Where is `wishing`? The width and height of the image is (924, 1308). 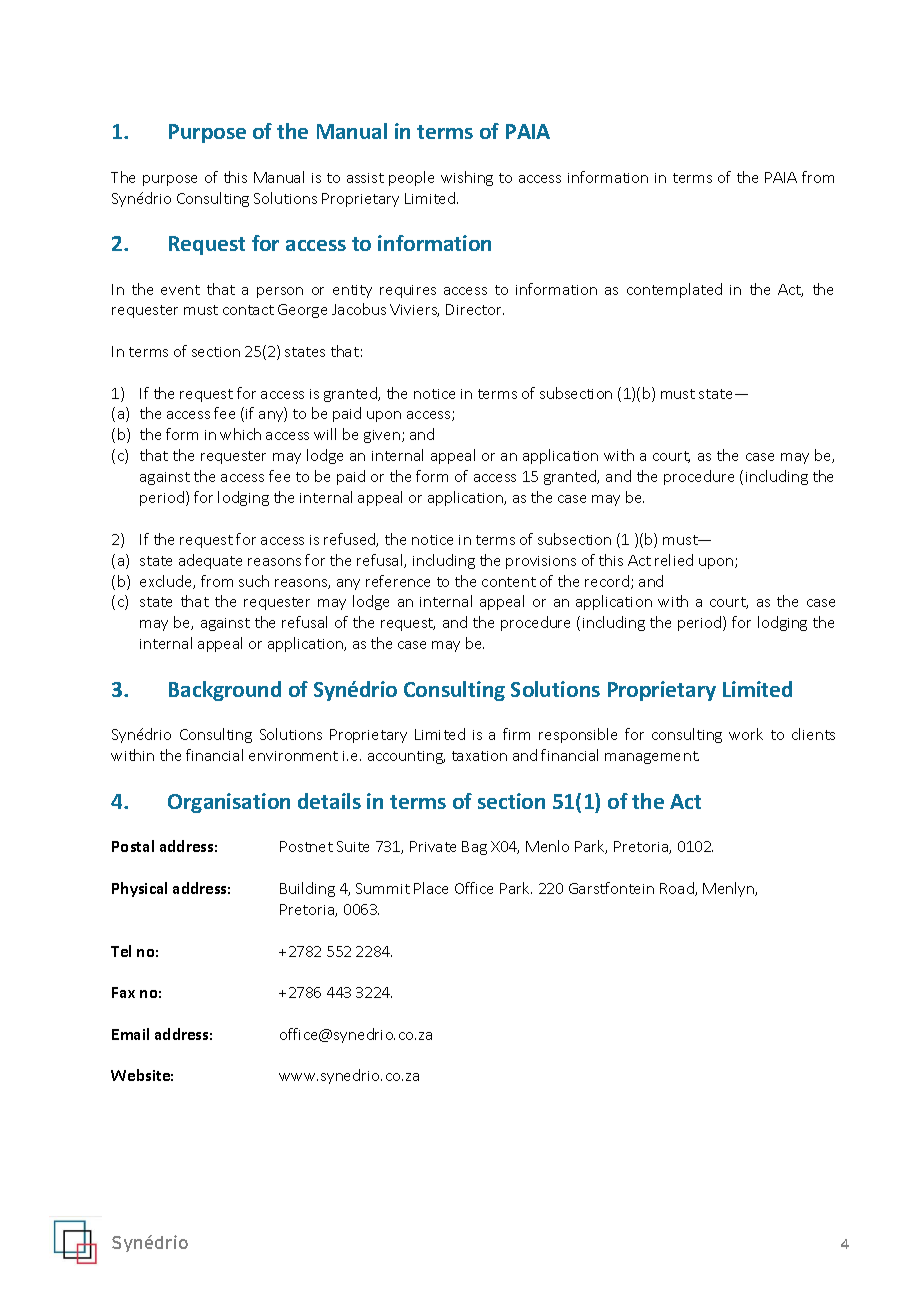
wishing is located at coordinates (467, 178).
